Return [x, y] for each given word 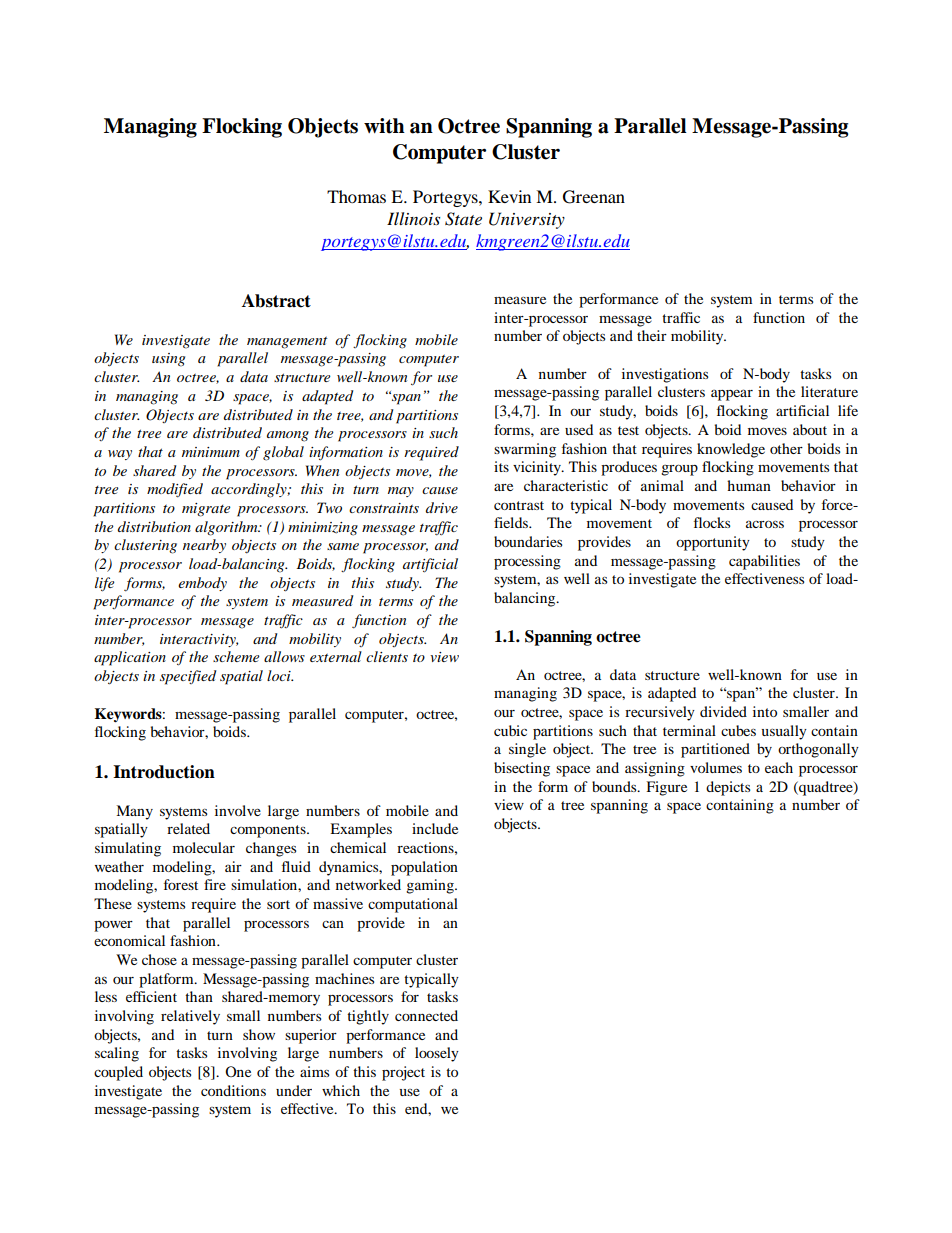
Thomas [356, 196]
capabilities [764, 562]
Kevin [509, 196]
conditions [233, 1090]
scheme [236, 656]
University [527, 220]
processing [527, 562]
